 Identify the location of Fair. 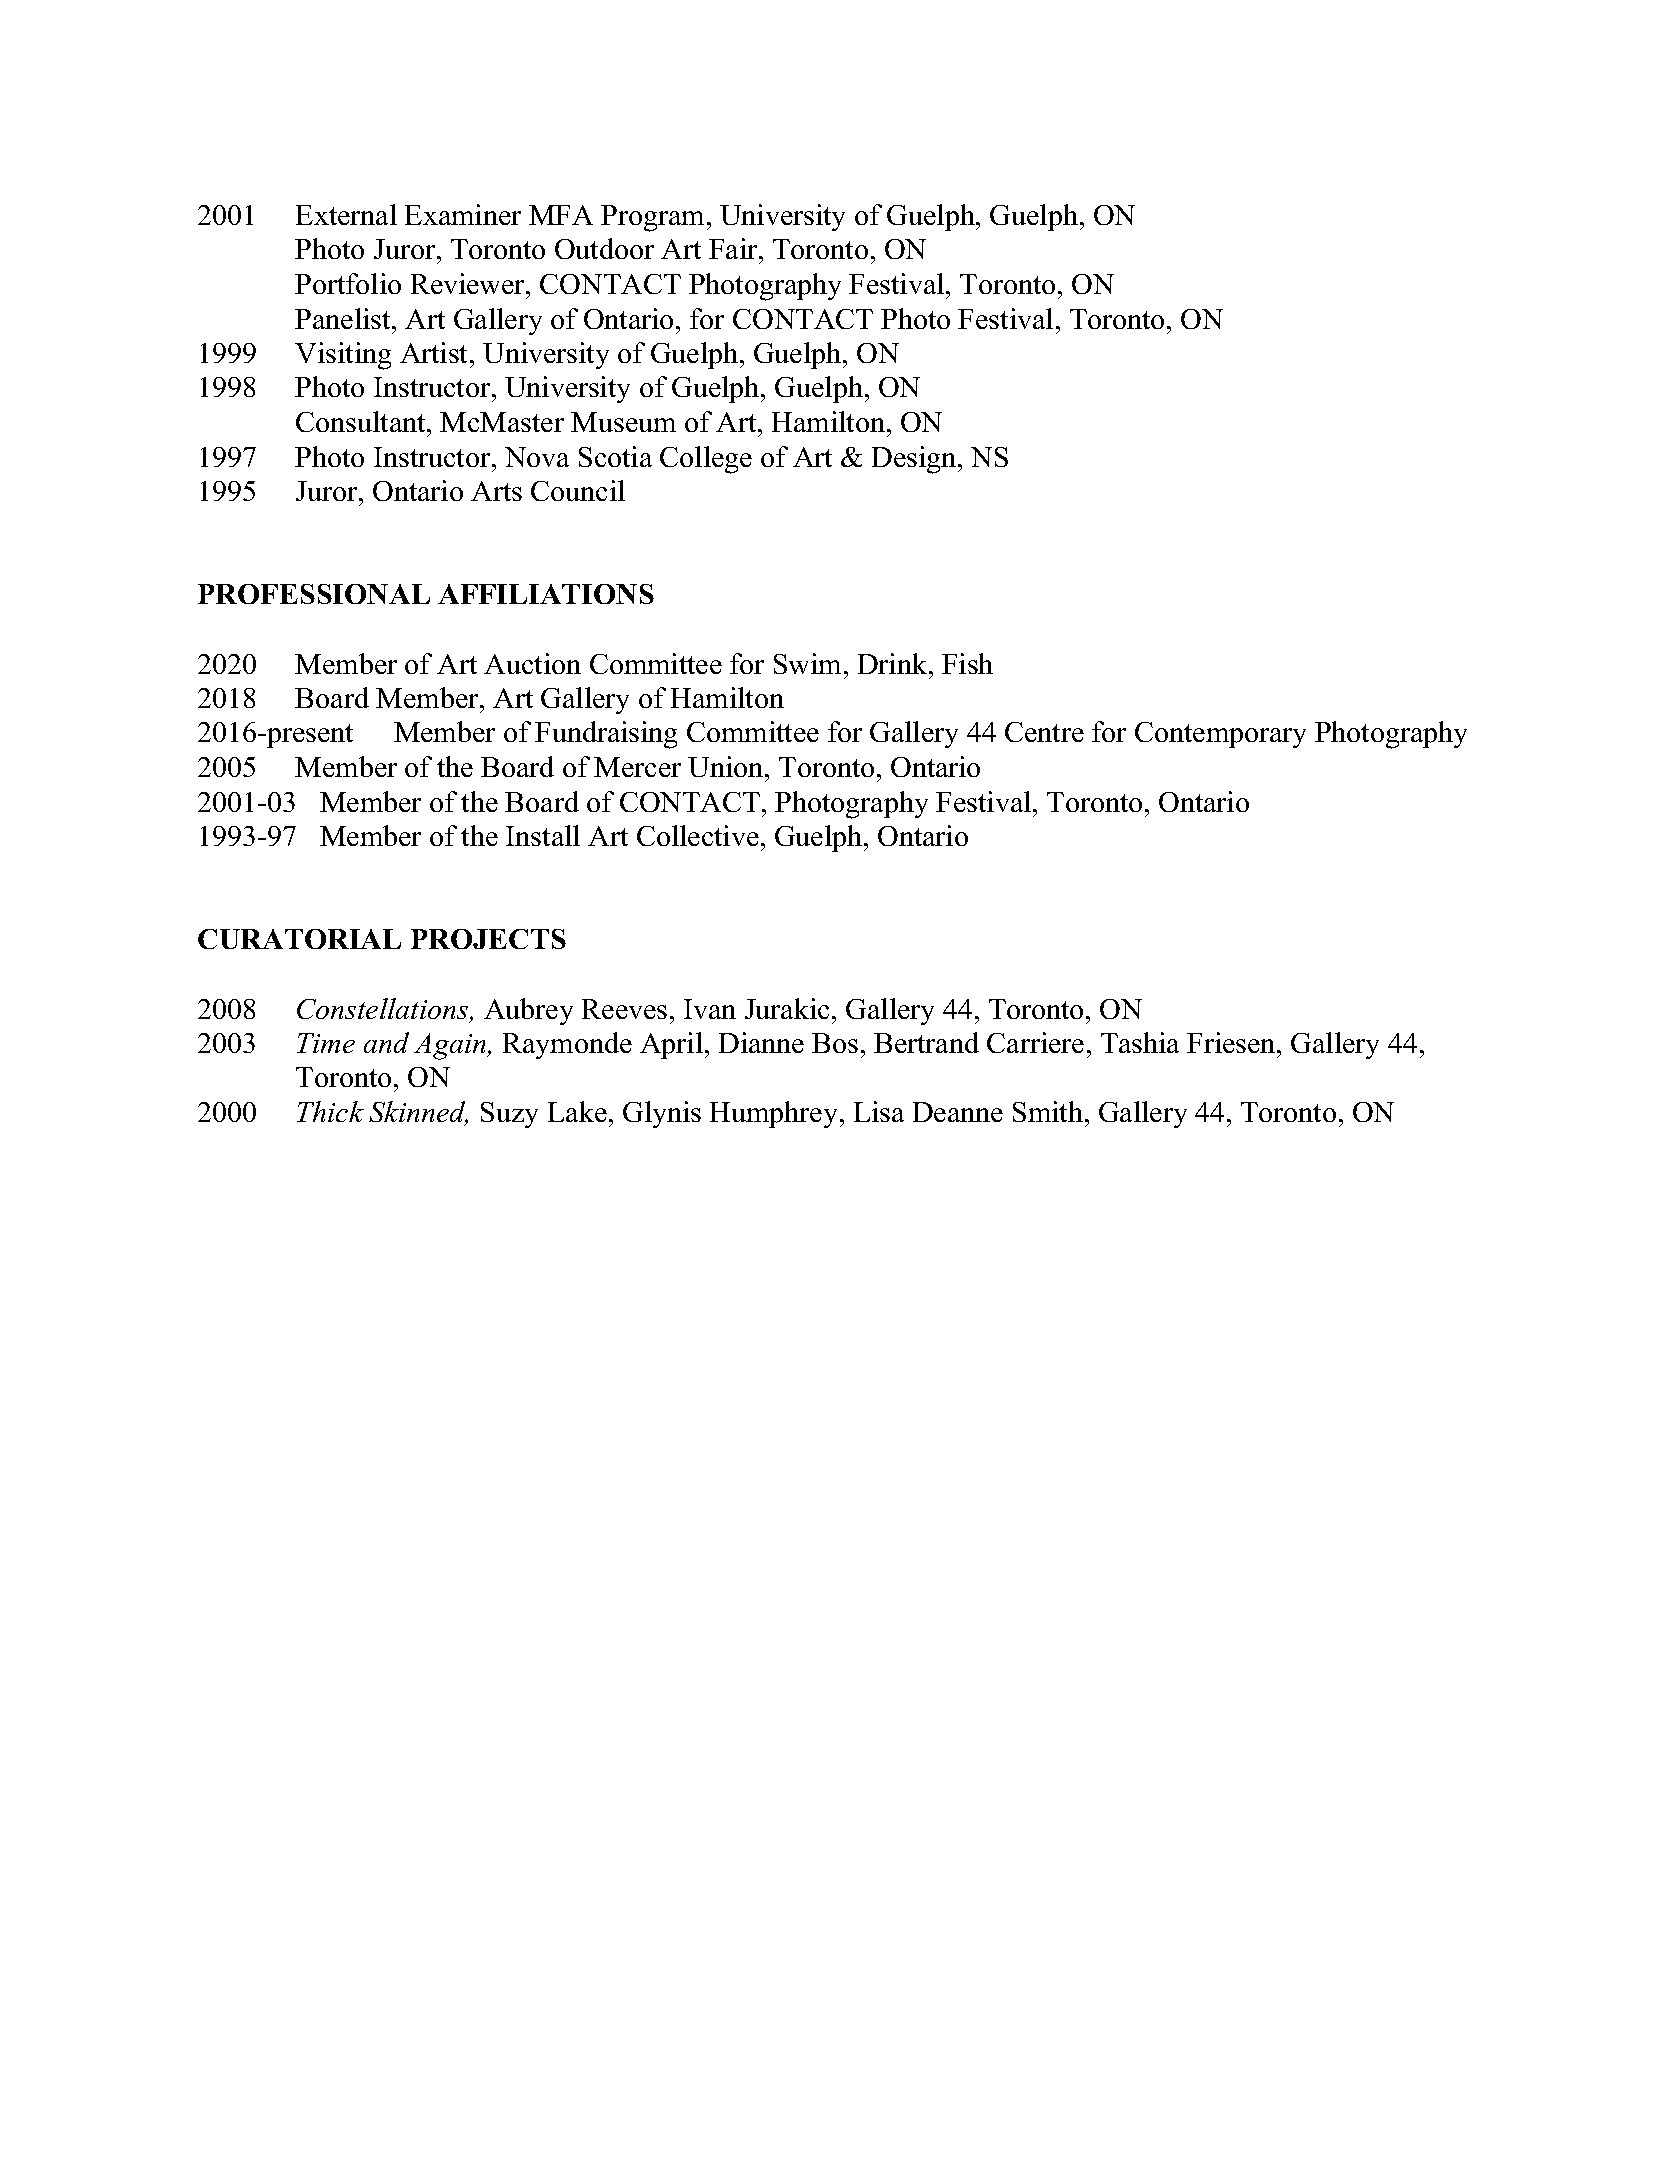
(734, 248).
